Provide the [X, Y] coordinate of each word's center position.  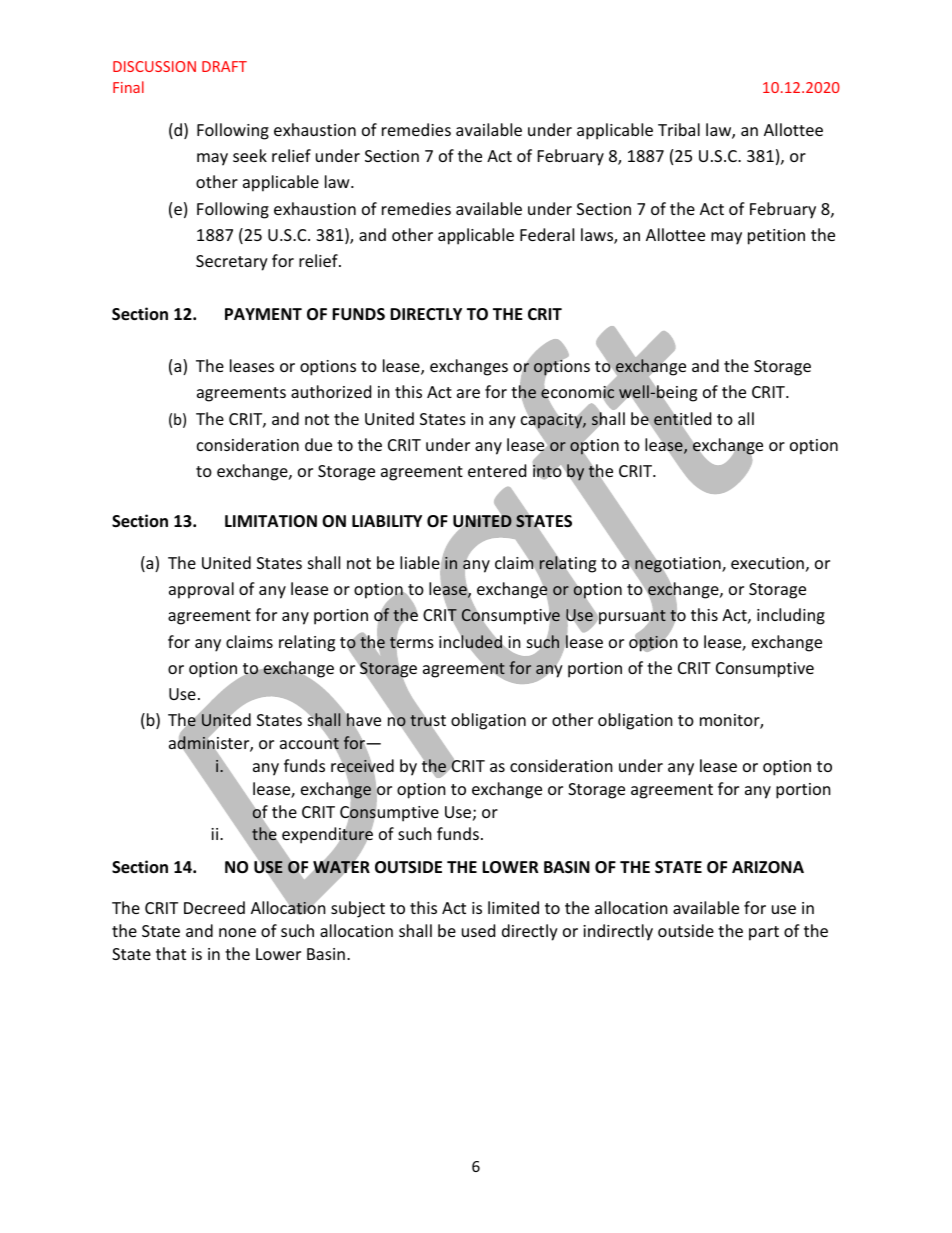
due [318, 444]
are [468, 393]
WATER [341, 867]
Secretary [232, 263]
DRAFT [224, 66]
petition [776, 237]
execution [767, 563]
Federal [547, 234]
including [791, 616]
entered [497, 470]
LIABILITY [387, 521]
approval [201, 590]
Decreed [214, 907]
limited [513, 907]
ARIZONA [768, 867]
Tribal [679, 129]
